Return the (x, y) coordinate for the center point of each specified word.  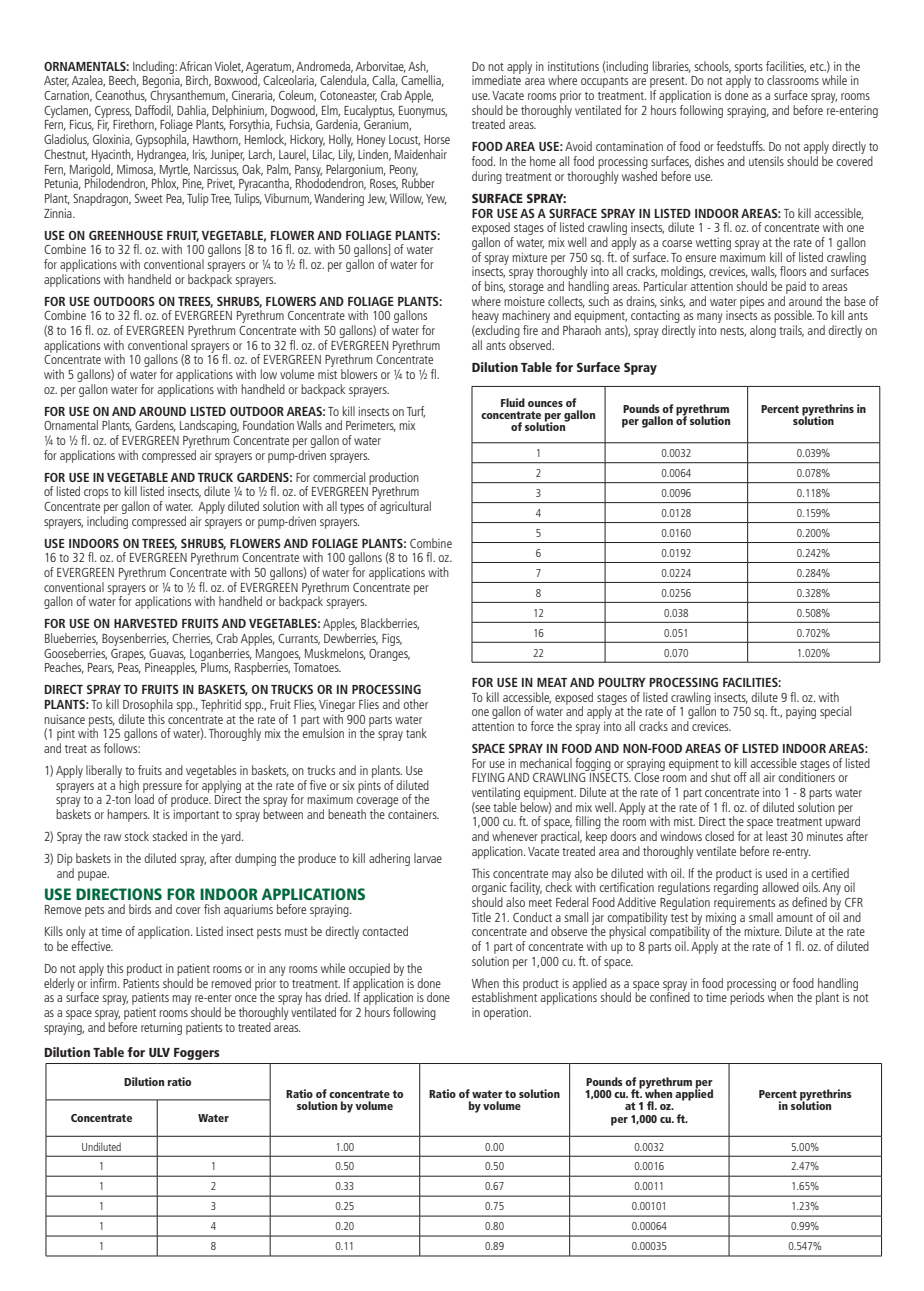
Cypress (113, 113)
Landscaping (209, 428)
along (763, 331)
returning (161, 1028)
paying (801, 712)
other (415, 704)
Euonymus (423, 112)
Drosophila (148, 705)
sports (749, 69)
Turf (416, 412)
